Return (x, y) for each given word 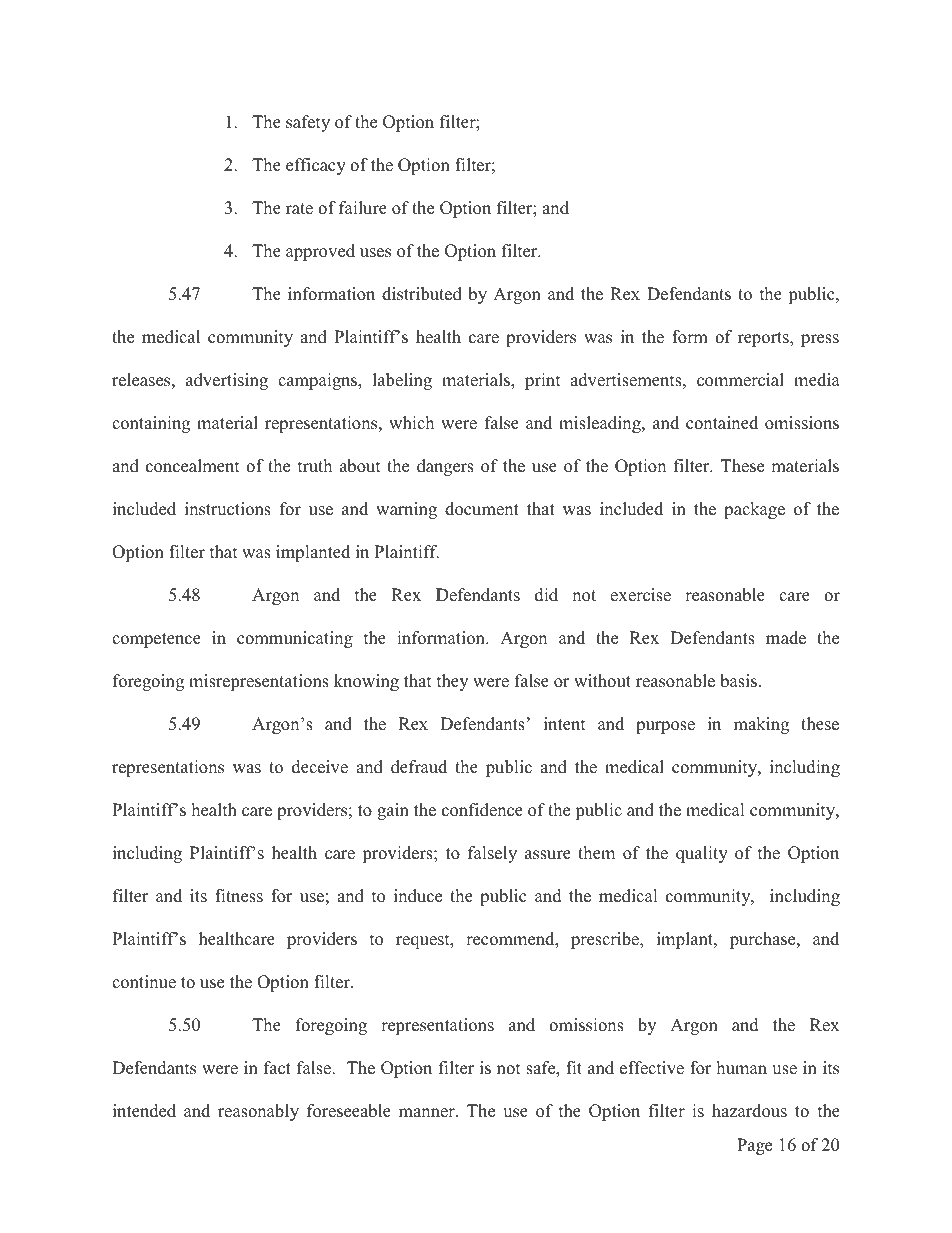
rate (299, 209)
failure (363, 208)
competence (156, 640)
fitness (239, 896)
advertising (227, 381)
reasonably (258, 1112)
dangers (445, 467)
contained (722, 423)
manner (428, 1113)
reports (764, 339)
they (452, 682)
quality (702, 854)
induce (418, 896)
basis (738, 681)
